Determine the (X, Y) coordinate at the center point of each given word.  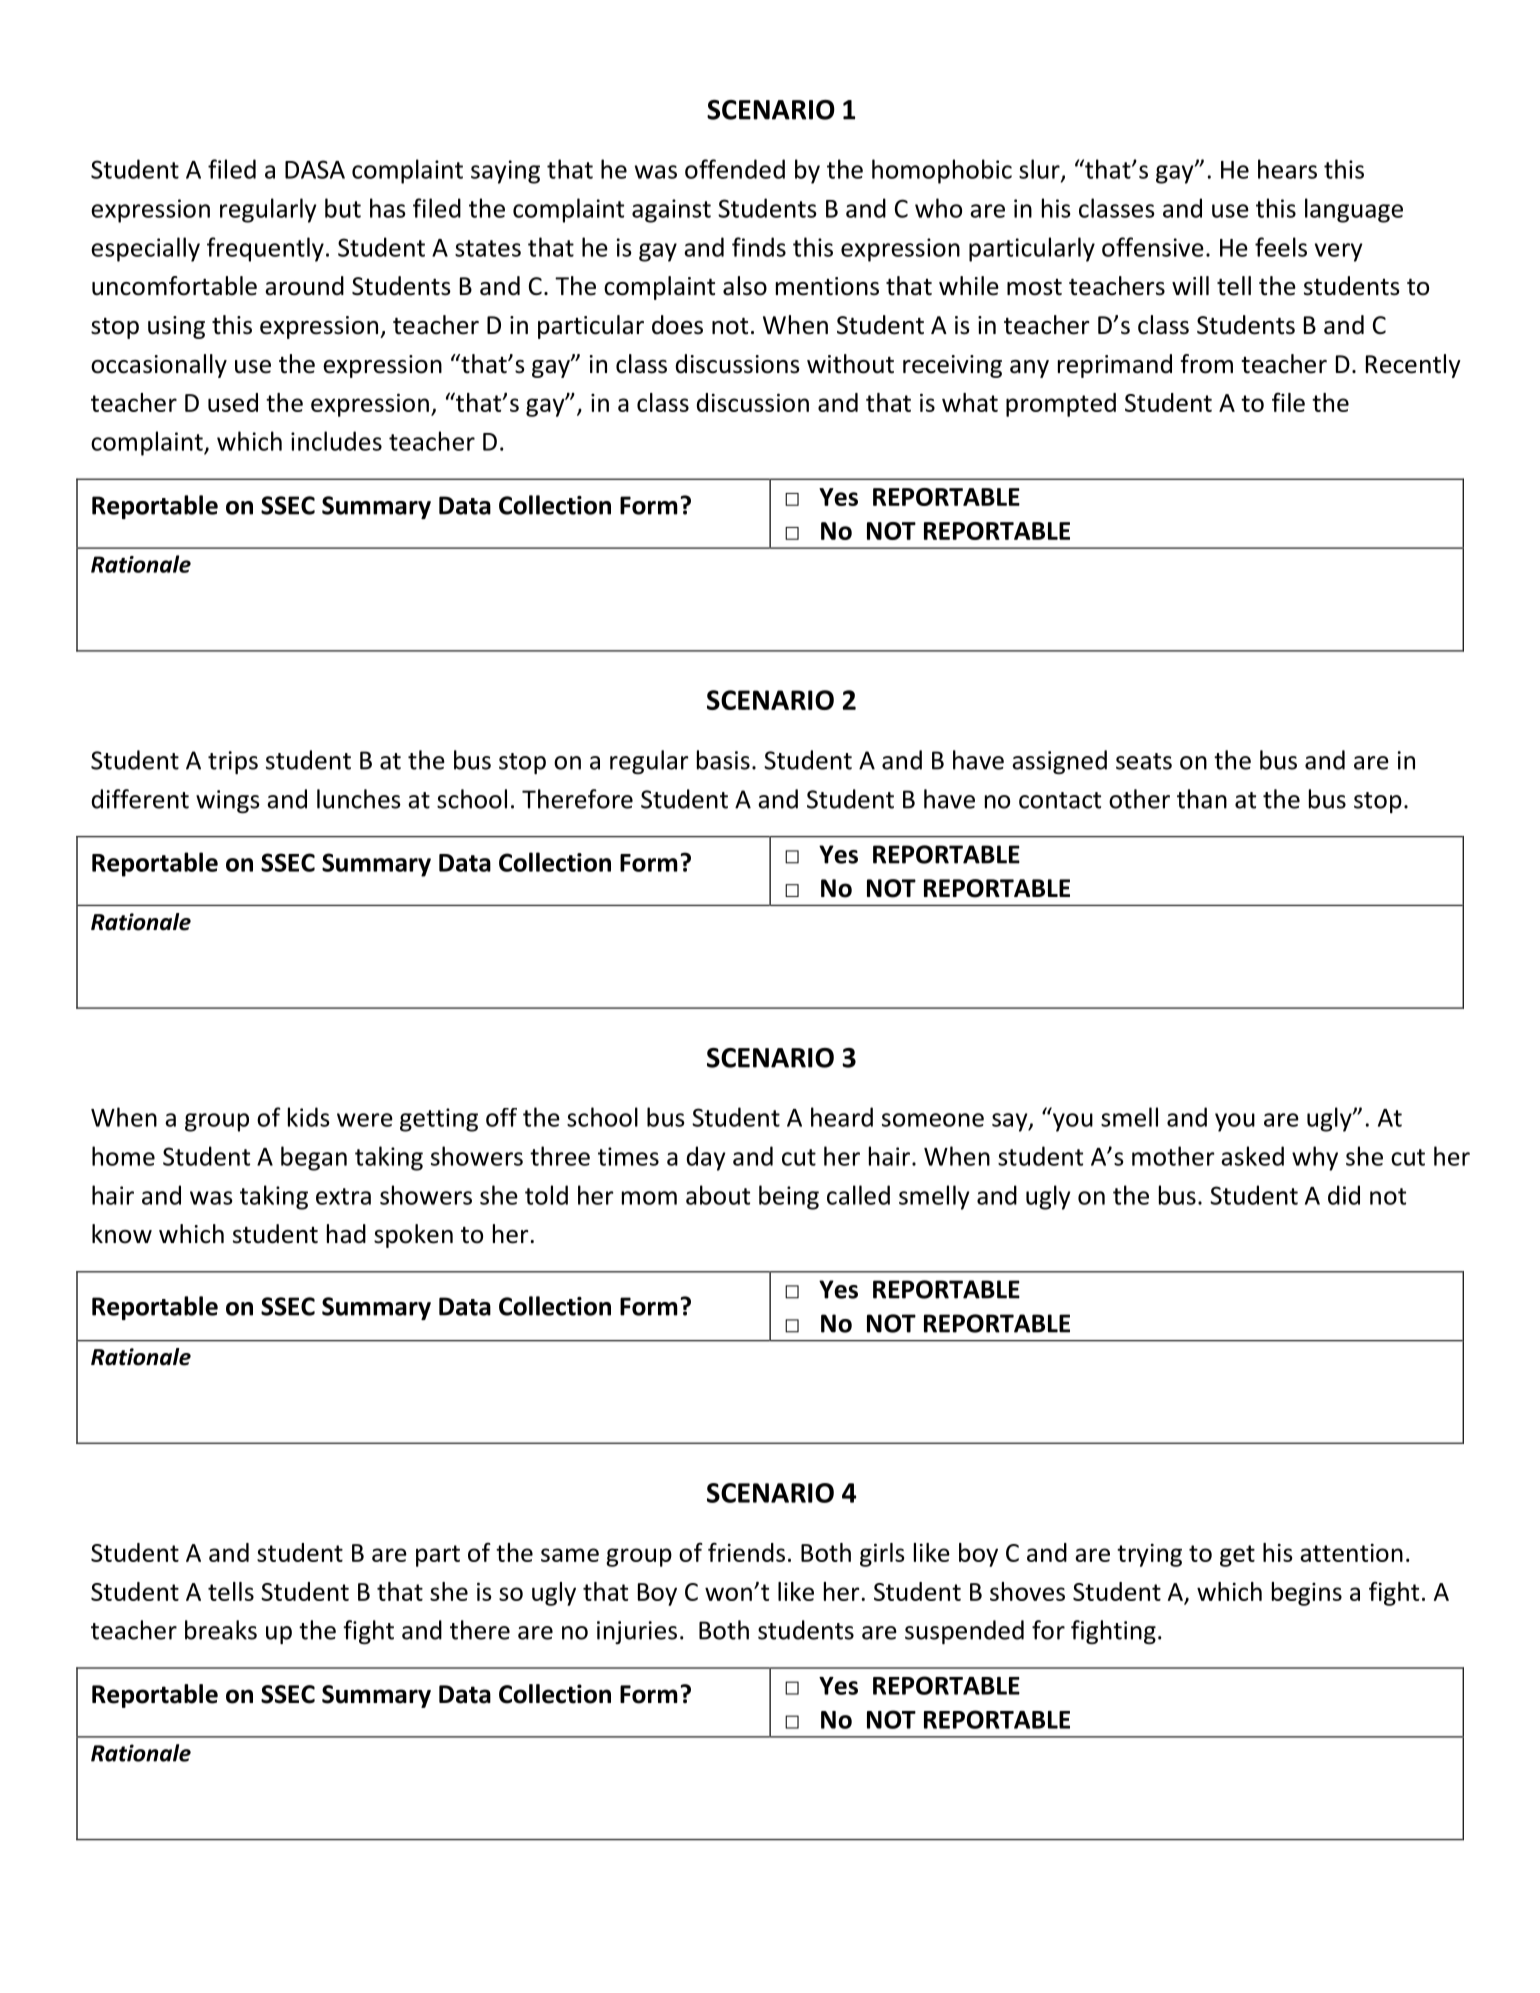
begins (1307, 1594)
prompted (1061, 405)
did (1344, 1195)
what (970, 402)
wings (228, 801)
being (789, 1197)
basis (723, 760)
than (1202, 799)
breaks (221, 1630)
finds (759, 247)
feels (1281, 247)
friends (746, 1552)
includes (336, 441)
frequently (265, 249)
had (346, 1234)
